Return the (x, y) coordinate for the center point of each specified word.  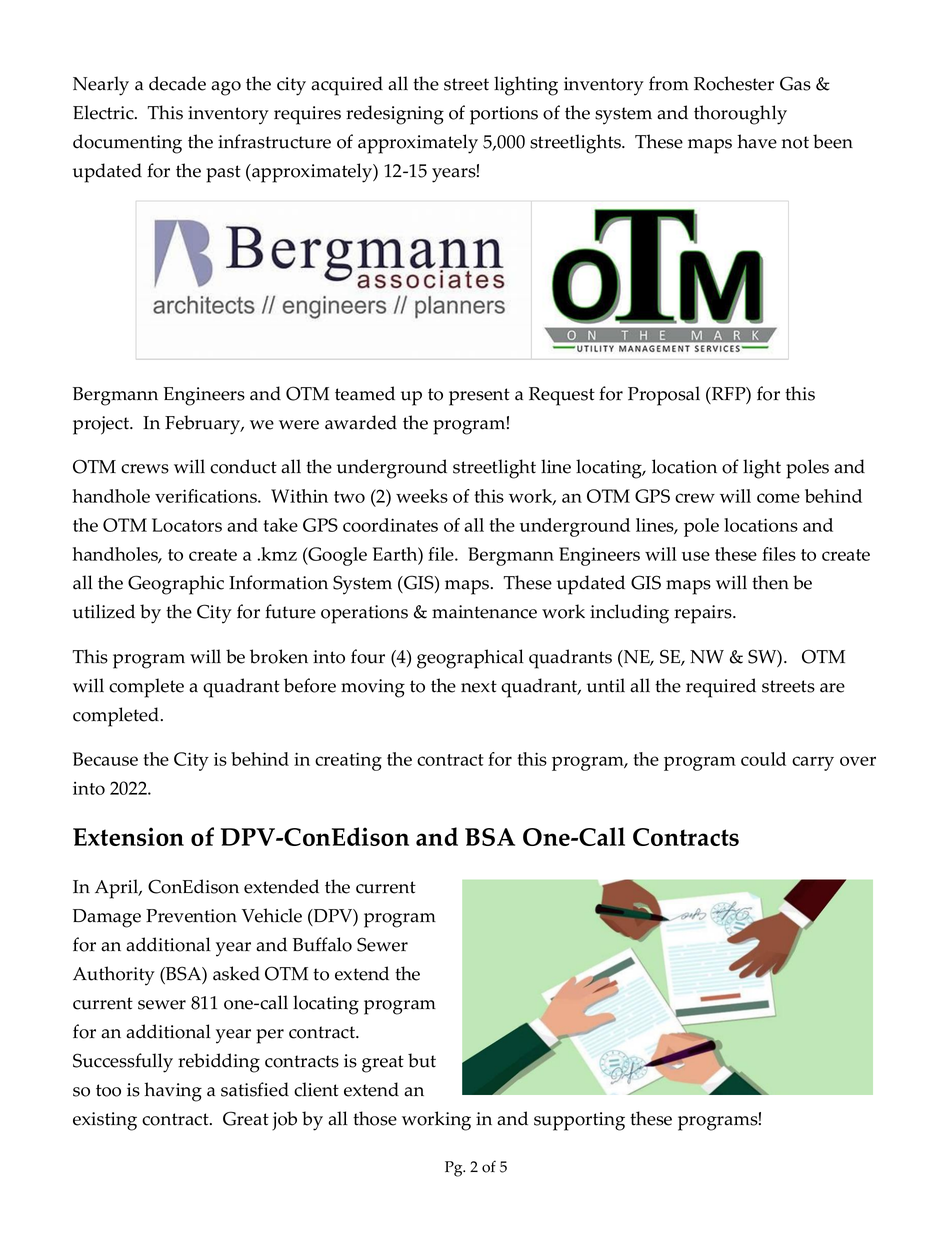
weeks (422, 496)
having (173, 1092)
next (479, 686)
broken (279, 656)
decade (177, 83)
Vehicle (272, 915)
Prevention (191, 916)
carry (813, 763)
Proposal (664, 396)
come (778, 498)
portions (504, 115)
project (102, 425)
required (721, 688)
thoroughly (740, 115)
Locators (187, 525)
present (479, 397)
